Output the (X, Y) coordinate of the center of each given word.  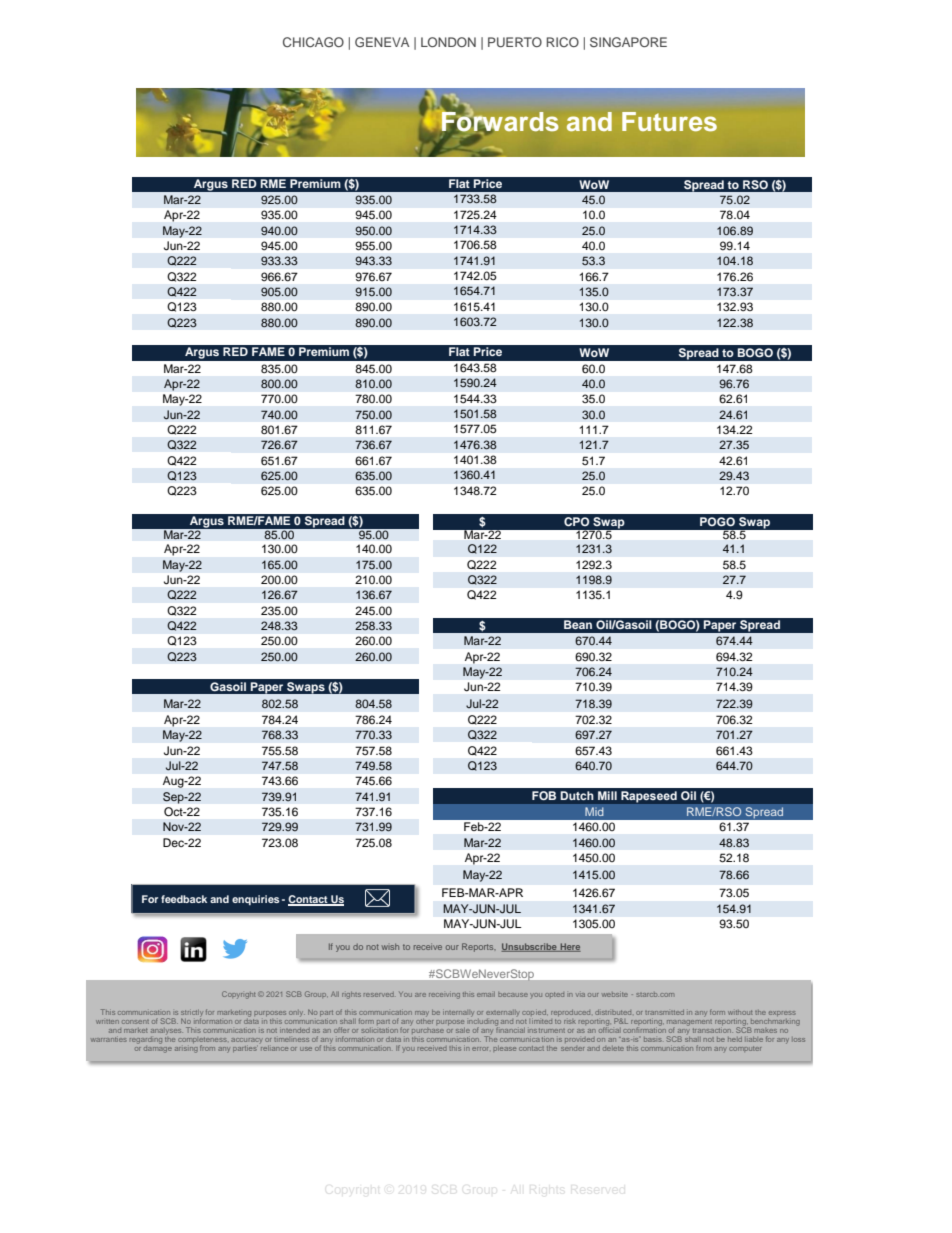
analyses (166, 1031)
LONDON (448, 42)
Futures (669, 121)
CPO (576, 522)
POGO (717, 522)
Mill (607, 795)
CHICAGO (313, 42)
